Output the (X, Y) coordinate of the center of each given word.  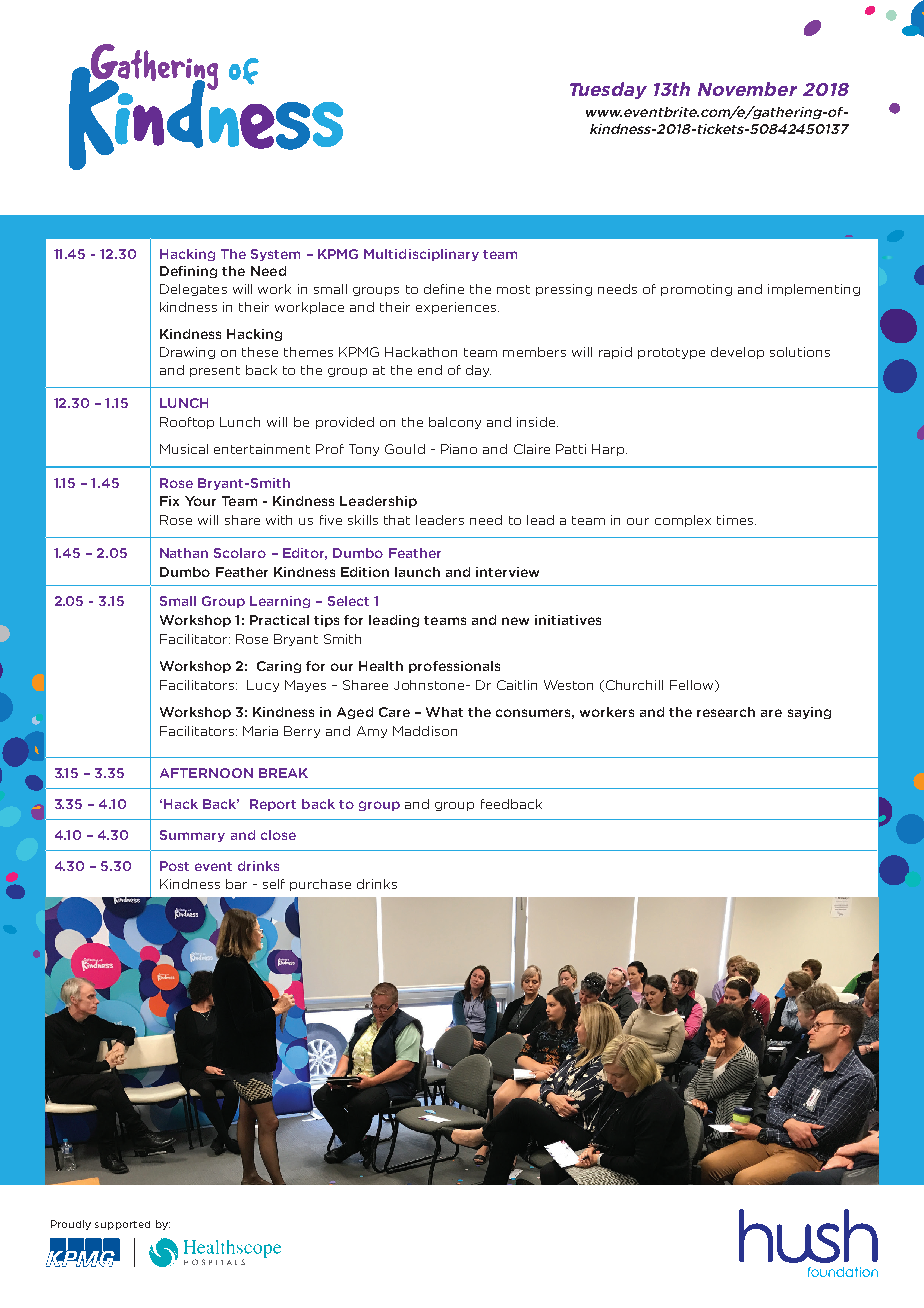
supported (122, 1225)
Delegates (193, 290)
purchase (320, 885)
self (274, 884)
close (278, 835)
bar (236, 884)
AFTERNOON (206, 773)
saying (809, 713)
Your (200, 501)
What (444, 712)
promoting (696, 290)
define (444, 289)
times (735, 520)
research (726, 712)
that (397, 520)
